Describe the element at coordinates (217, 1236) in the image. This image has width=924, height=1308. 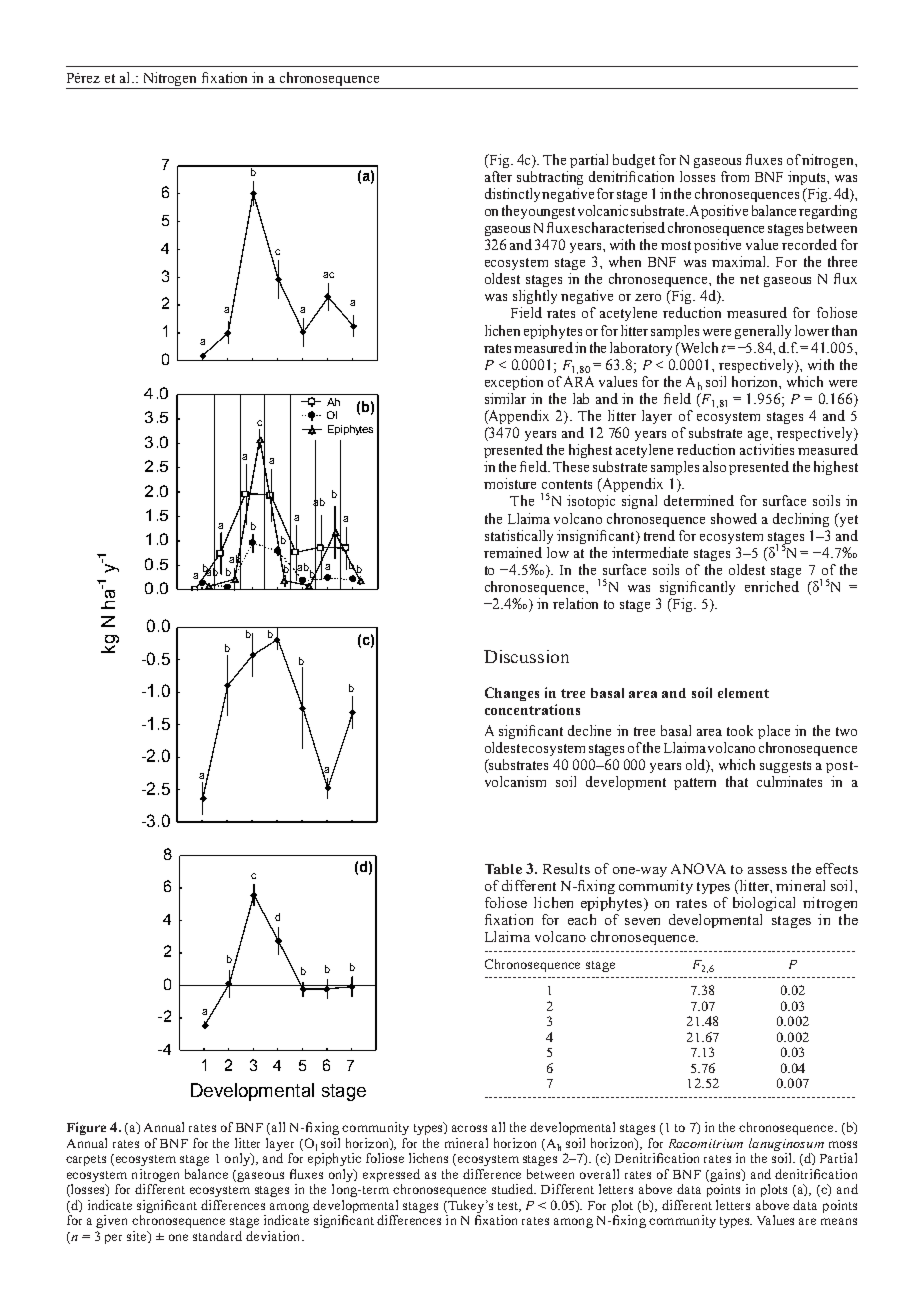
I see `standard` at that location.
